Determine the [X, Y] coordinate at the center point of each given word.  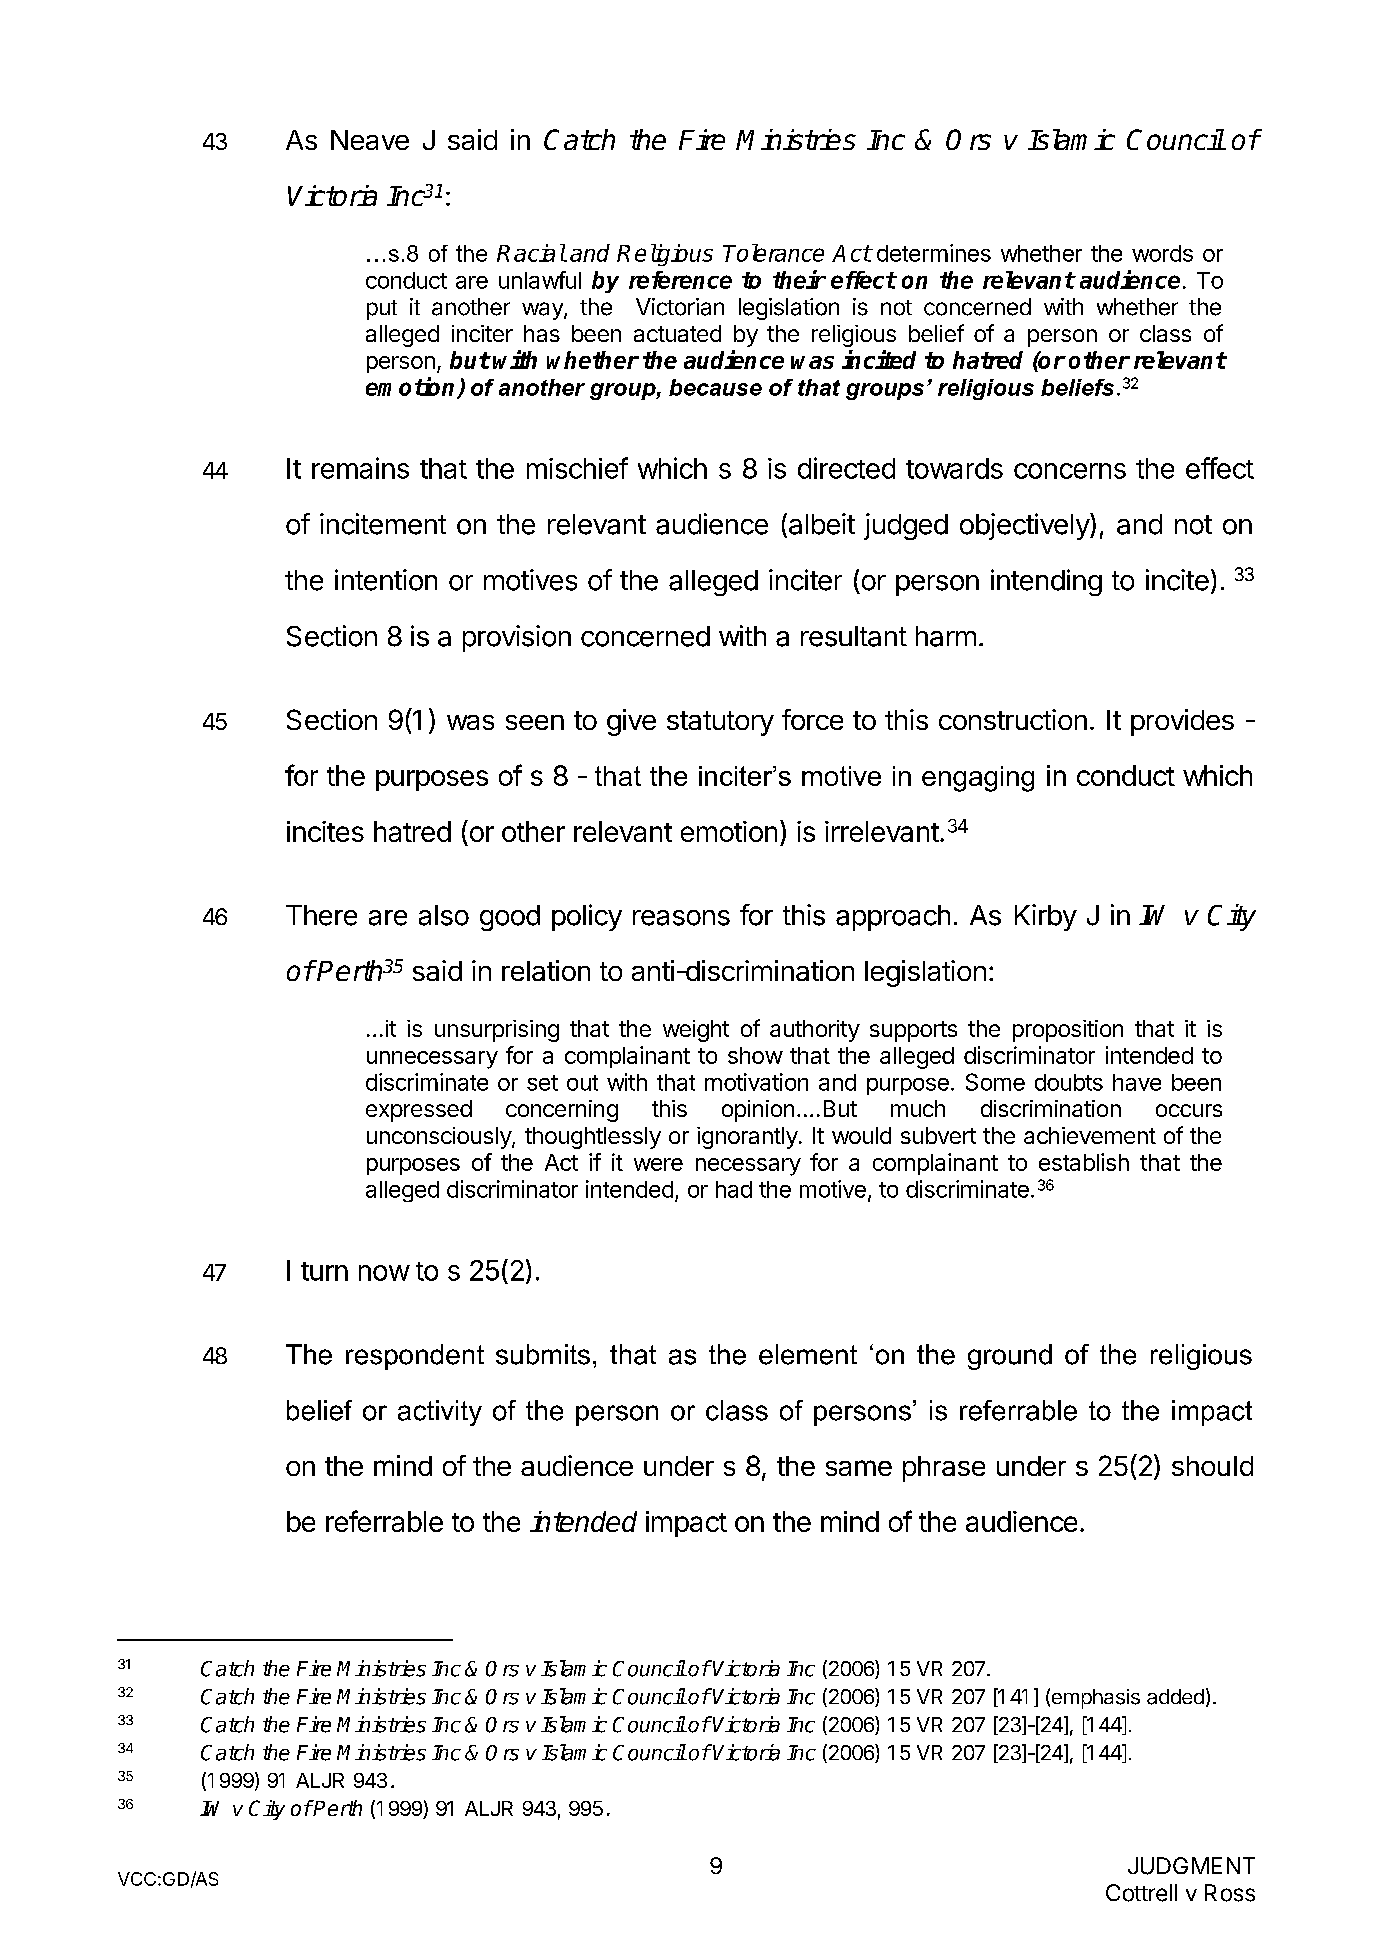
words [1162, 253]
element [808, 1354]
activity [440, 1413]
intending [1046, 582]
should [1212, 1466]
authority [815, 1031]
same [859, 1468]
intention [386, 580]
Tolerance [773, 253]
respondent [415, 1357]
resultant [854, 636]
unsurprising [497, 1031]
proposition [1068, 1031]
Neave [370, 140]
